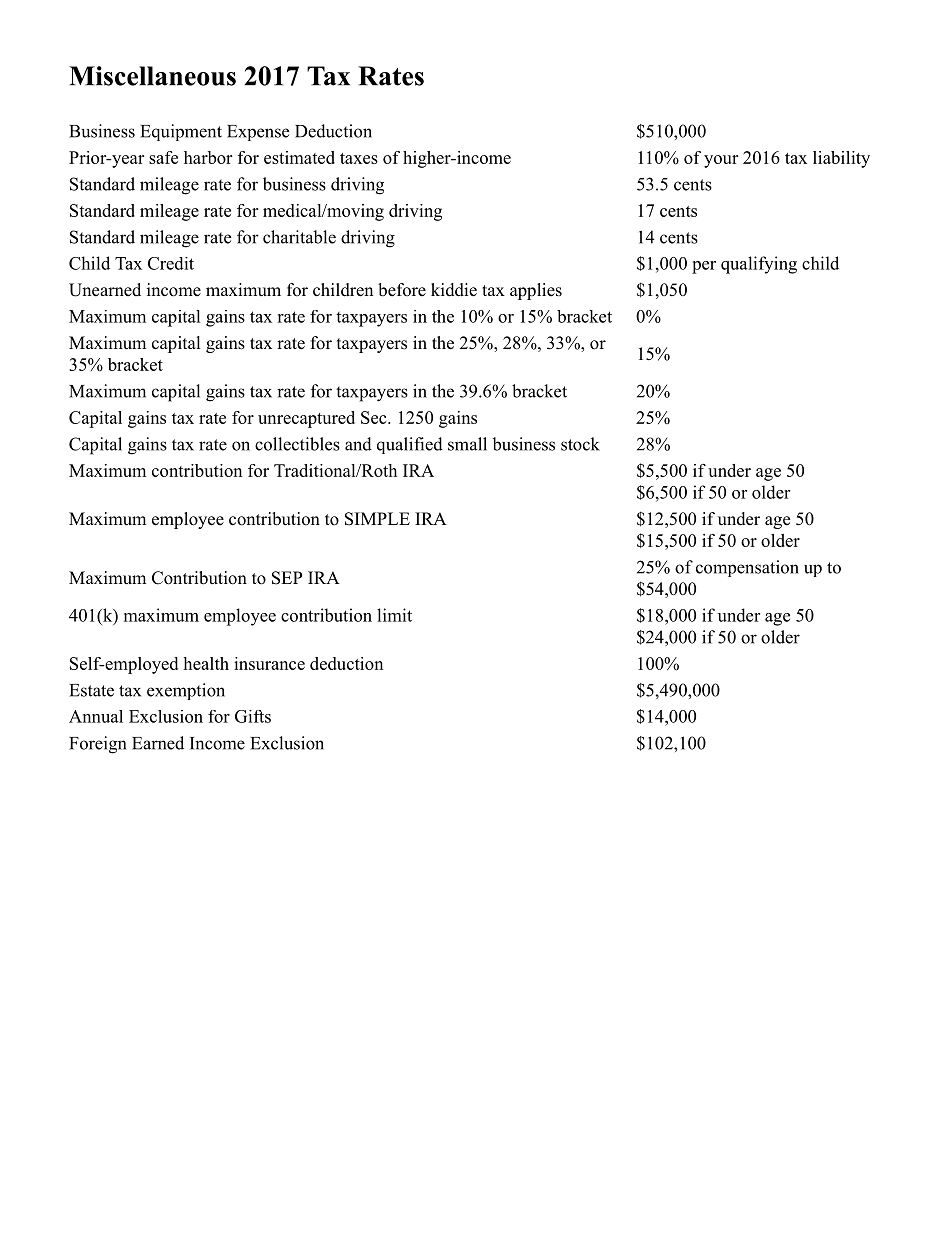 The height and width of the screenshot is (1233, 952). I want to click on small, so click(467, 444).
